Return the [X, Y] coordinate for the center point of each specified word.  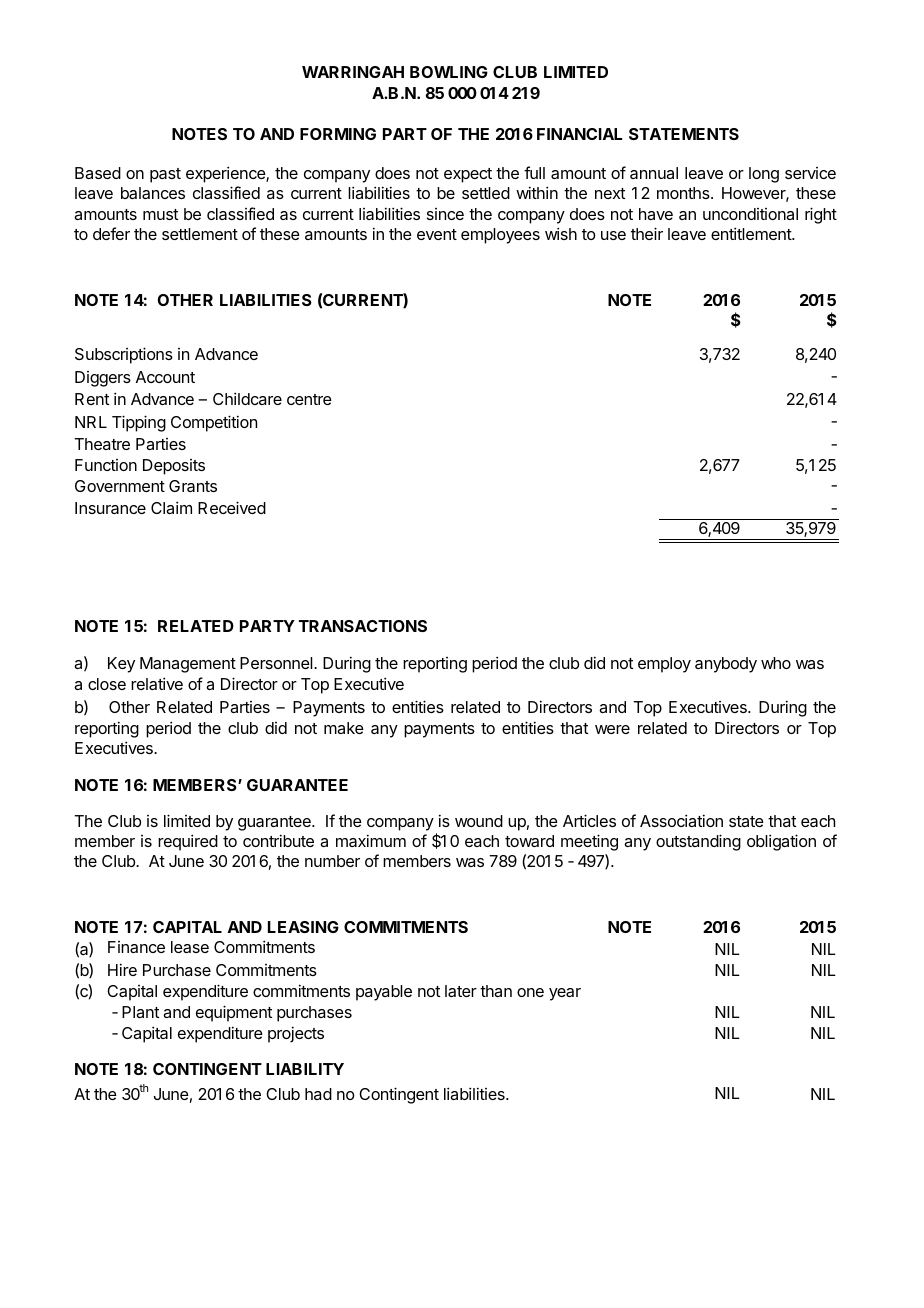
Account [165, 377]
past [165, 175]
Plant [140, 1012]
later [461, 991]
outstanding [698, 842]
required [188, 842]
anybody [726, 665]
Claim [171, 507]
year [565, 994]
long [764, 175]
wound [479, 821]
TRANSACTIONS [363, 626]
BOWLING [449, 72]
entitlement [752, 233]
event [437, 234]
